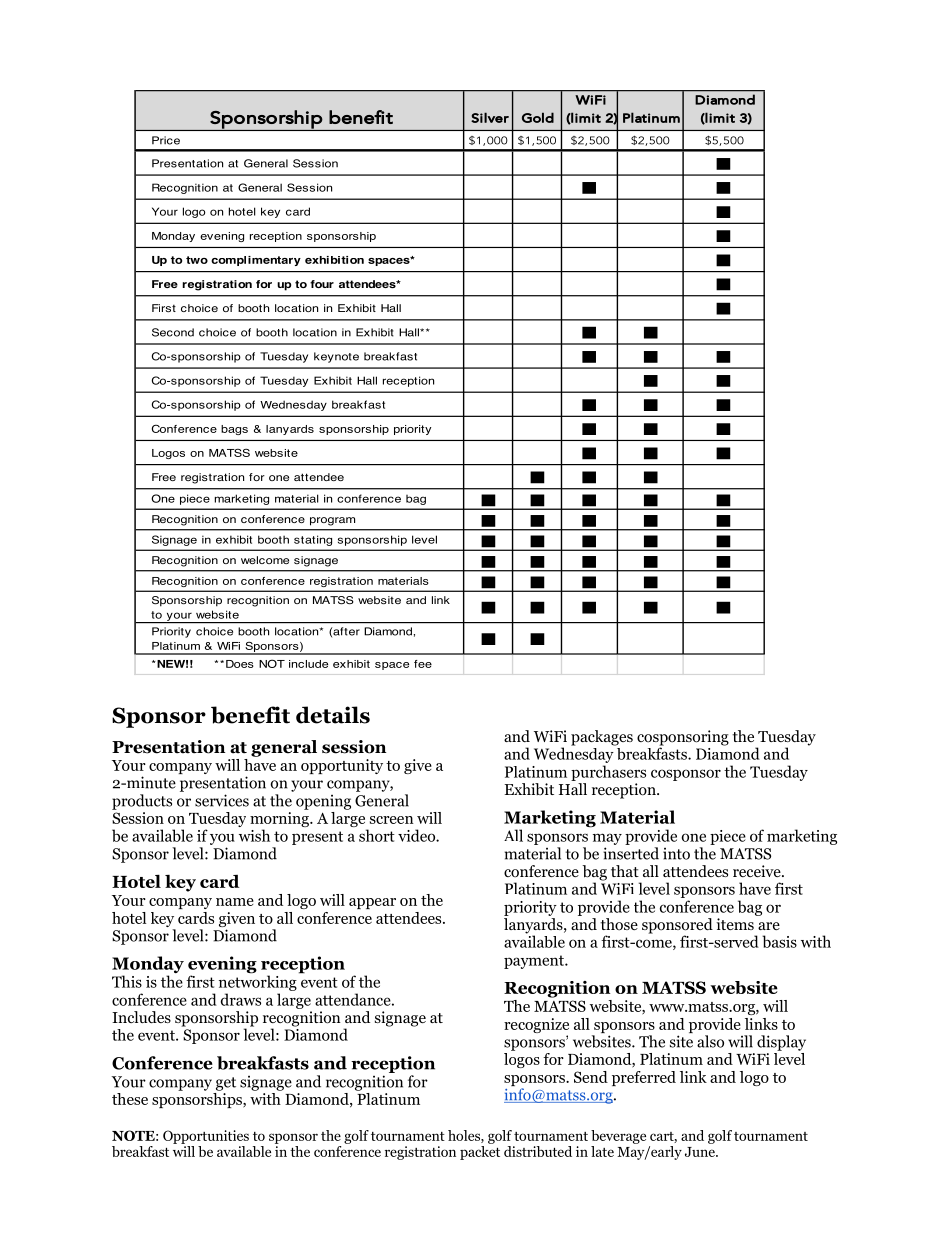 The height and width of the screenshot is (1233, 952). I want to click on fee, so click(423, 664).
